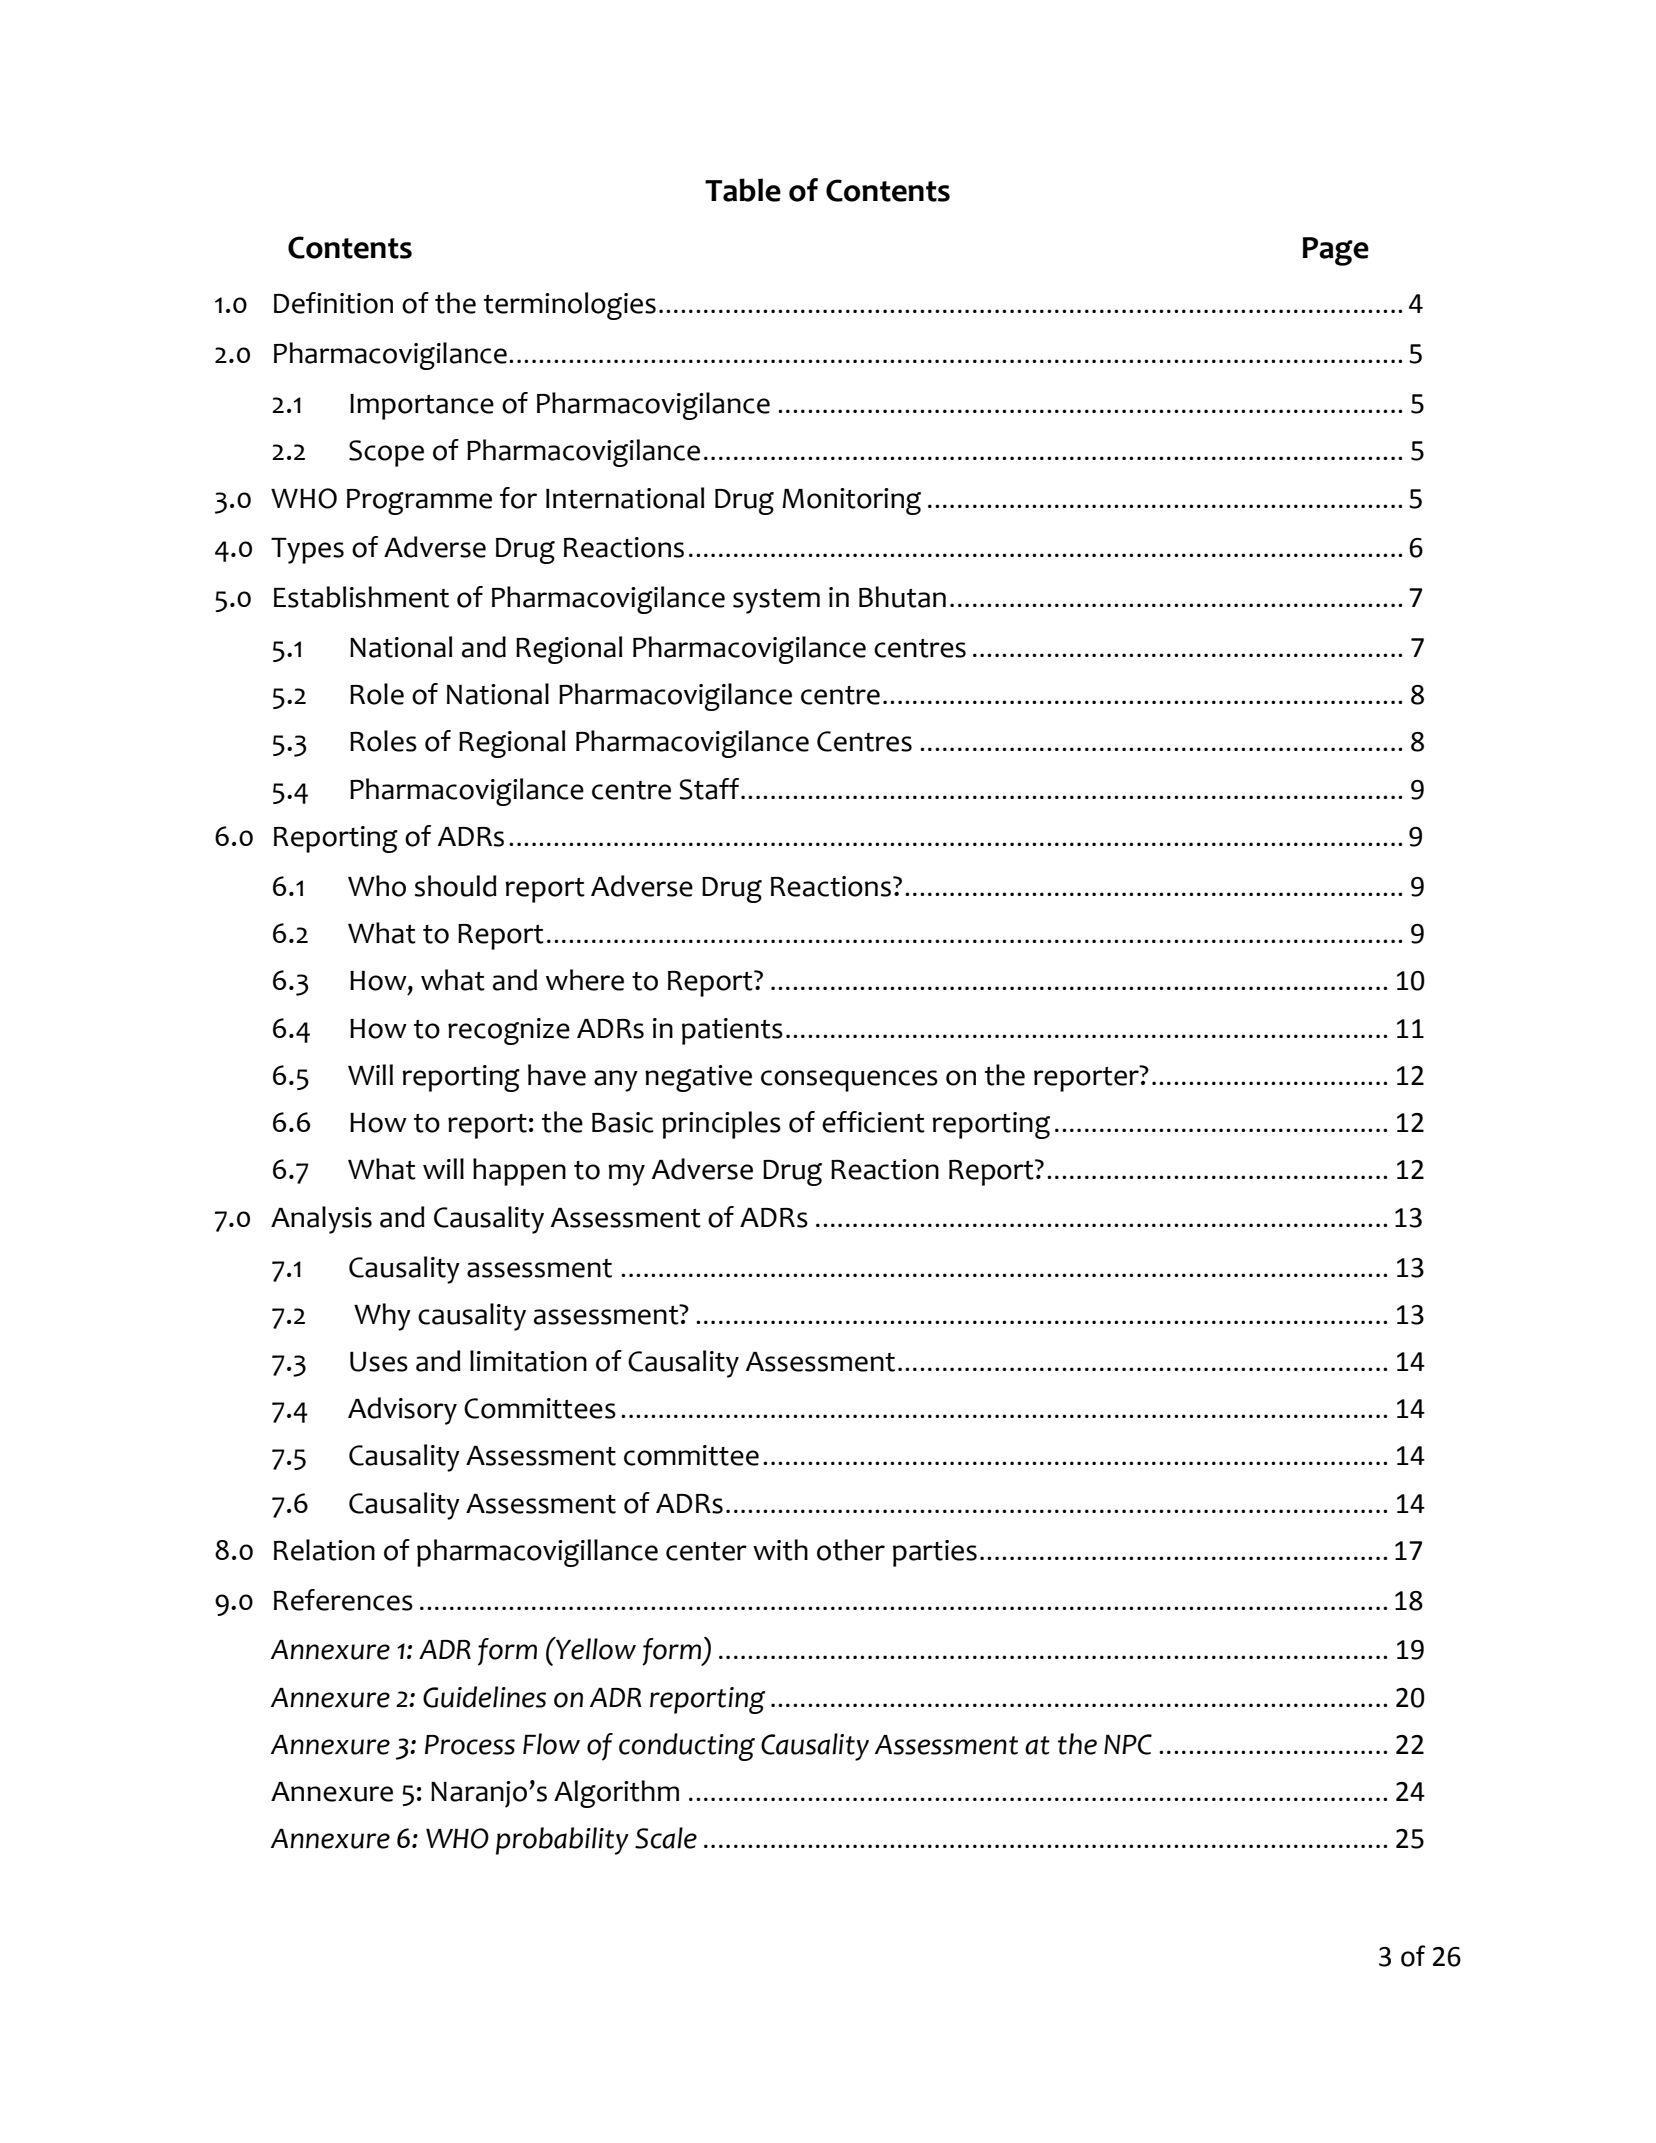 The height and width of the screenshot is (2143, 1656). I want to click on Table, so click(743, 190).
